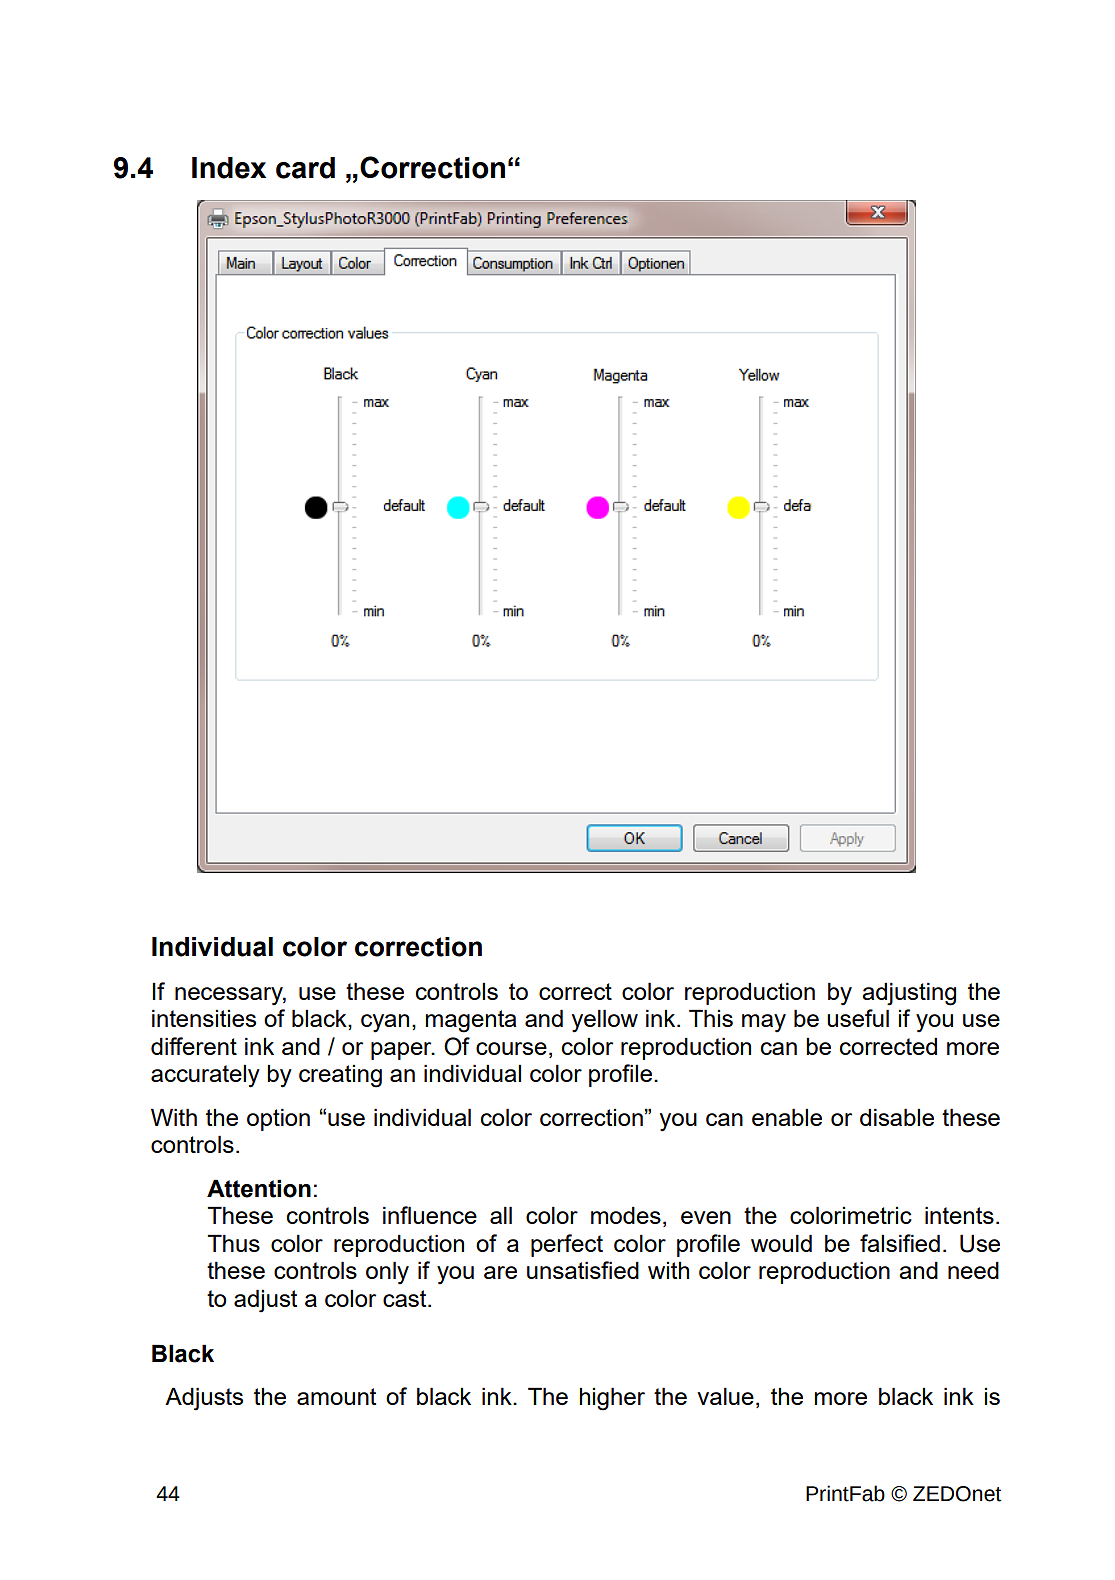 The width and height of the screenshot is (1115, 1580). Describe the element at coordinates (229, 168) in the screenshot. I see `Index` at that location.
